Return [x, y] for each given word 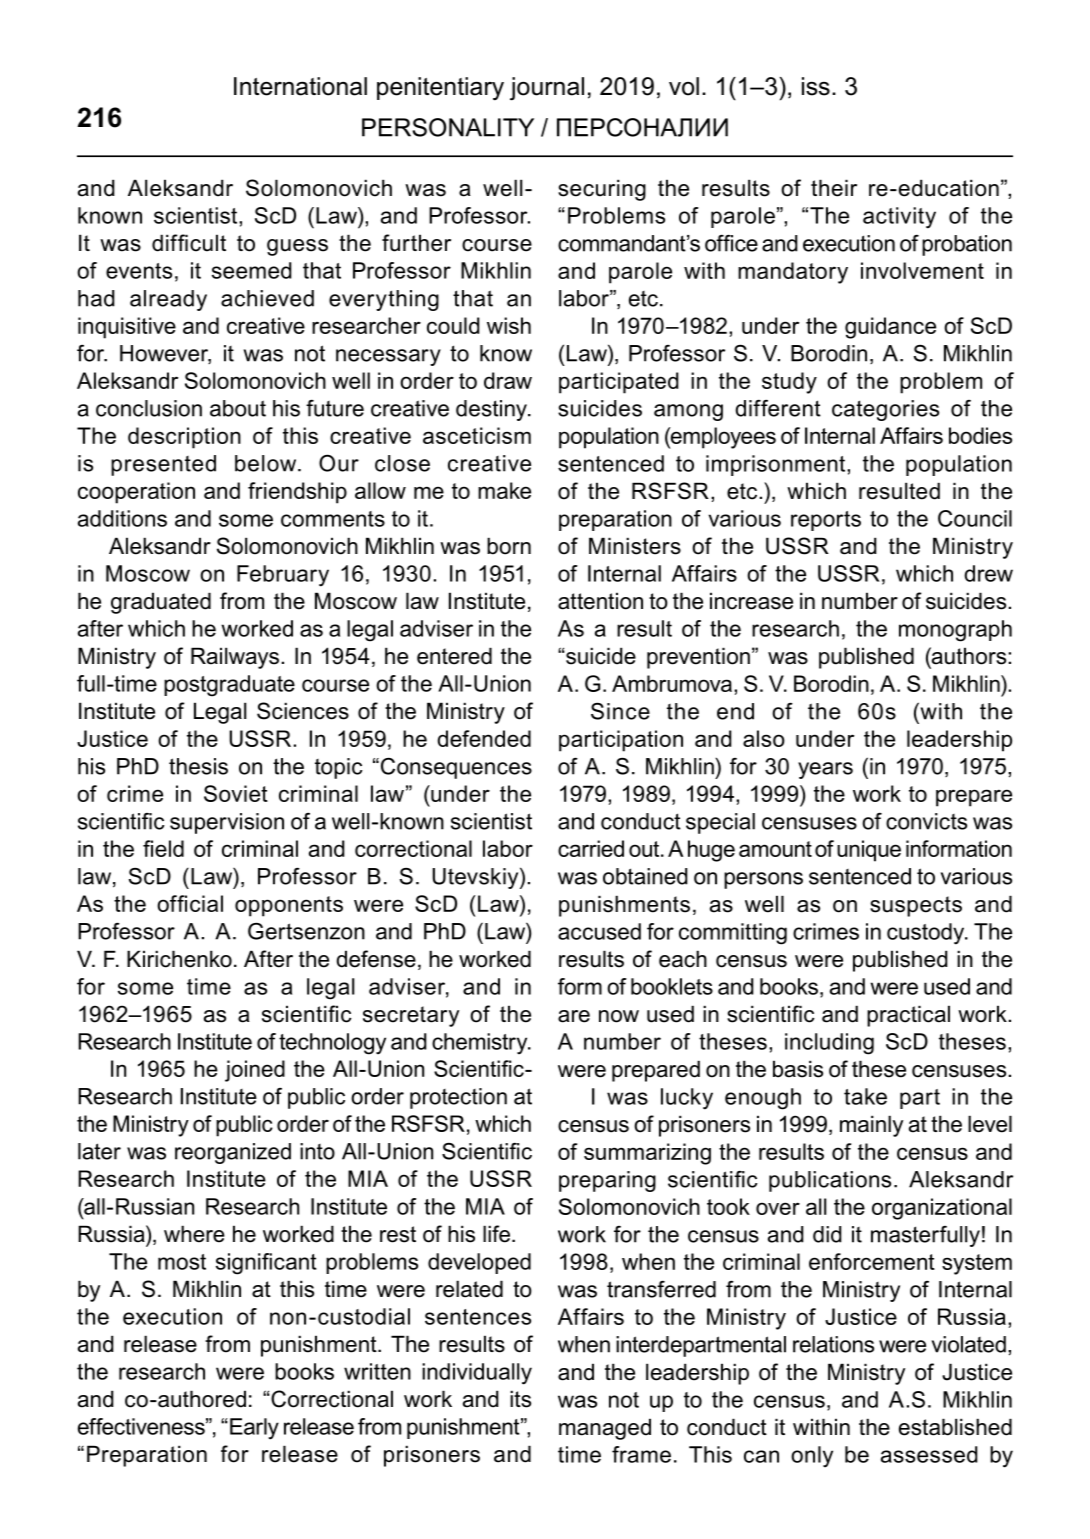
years [825, 770]
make [504, 490]
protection [458, 1098]
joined [255, 1071]
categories [885, 410]
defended [484, 738]
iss [816, 86]
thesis [198, 766]
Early [254, 1429]
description [184, 438]
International [300, 86]
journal [547, 89]
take [865, 1096]
